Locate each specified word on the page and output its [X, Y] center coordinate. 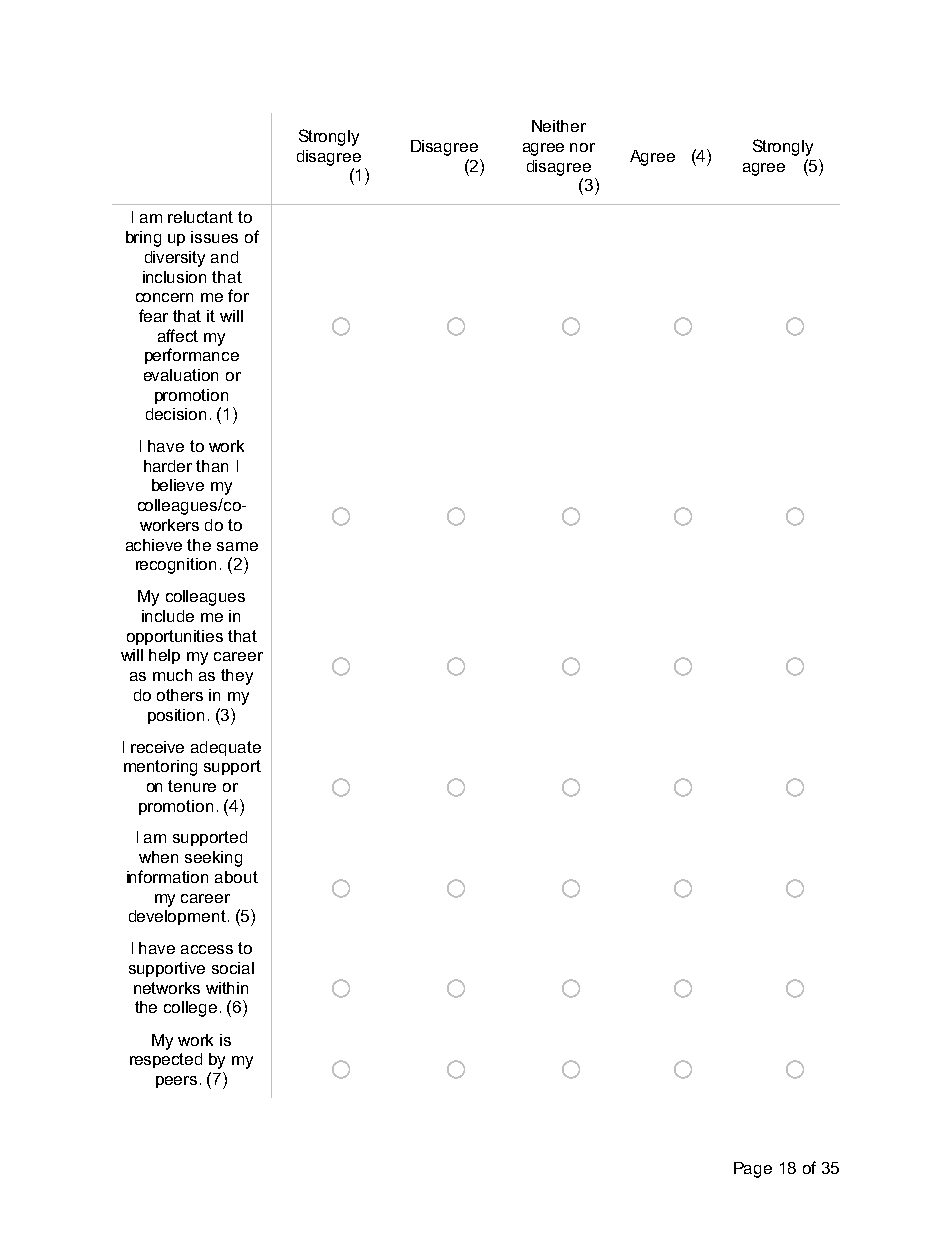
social [233, 968]
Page [753, 1170]
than [212, 466]
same [237, 546]
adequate [226, 748]
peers [176, 1082]
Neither [559, 126]
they [237, 677]
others [180, 695]
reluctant [200, 217]
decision [176, 414]
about [236, 877]
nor [582, 147]
